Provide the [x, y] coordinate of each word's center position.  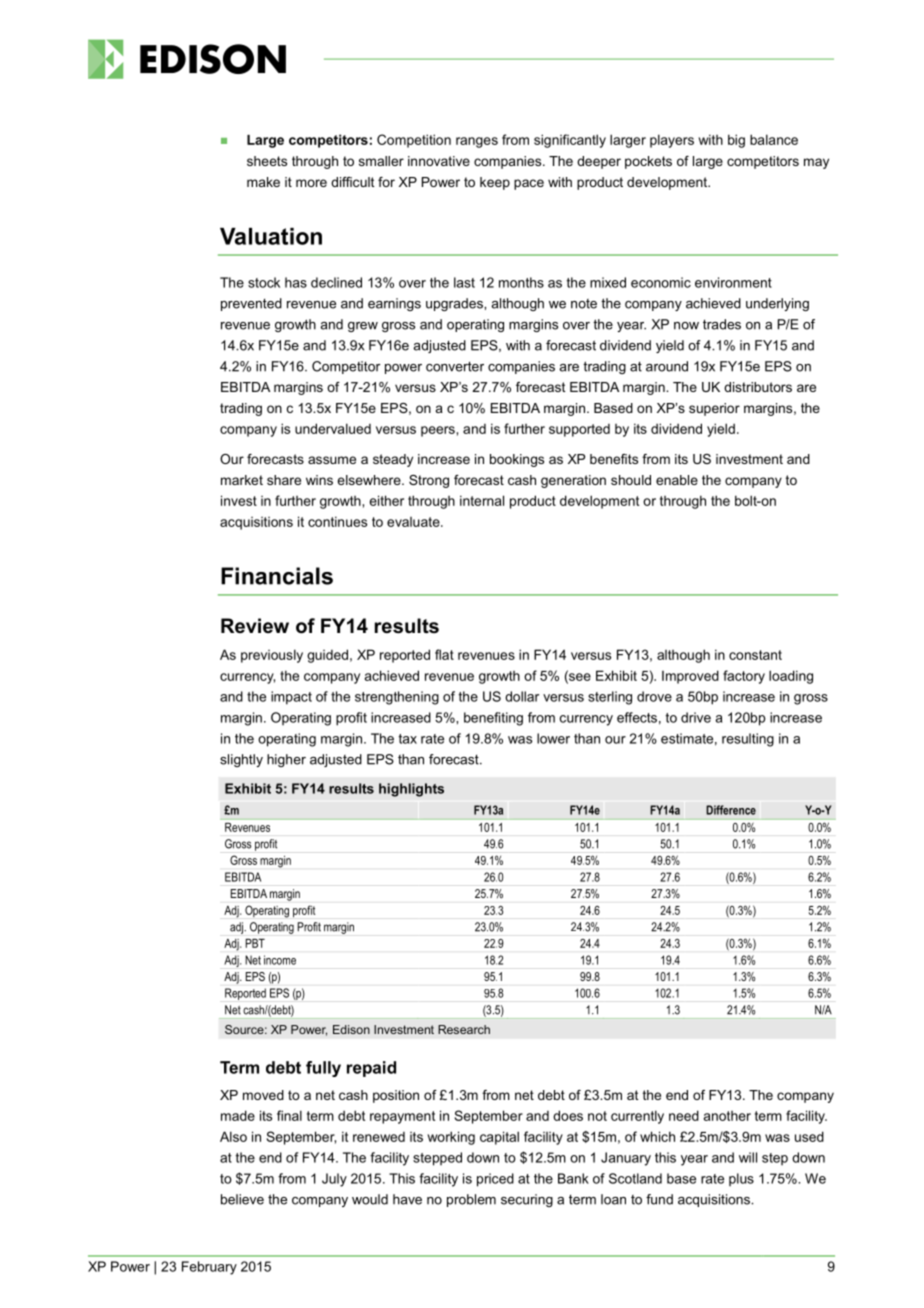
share [284, 480]
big [736, 141]
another [727, 1116]
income [280, 960]
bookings [517, 460]
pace [529, 184]
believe [242, 1199]
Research [464, 1029]
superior [714, 409]
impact [291, 698]
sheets [267, 161]
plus [741, 1179]
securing [527, 1200]
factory [744, 677]
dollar [522, 696]
